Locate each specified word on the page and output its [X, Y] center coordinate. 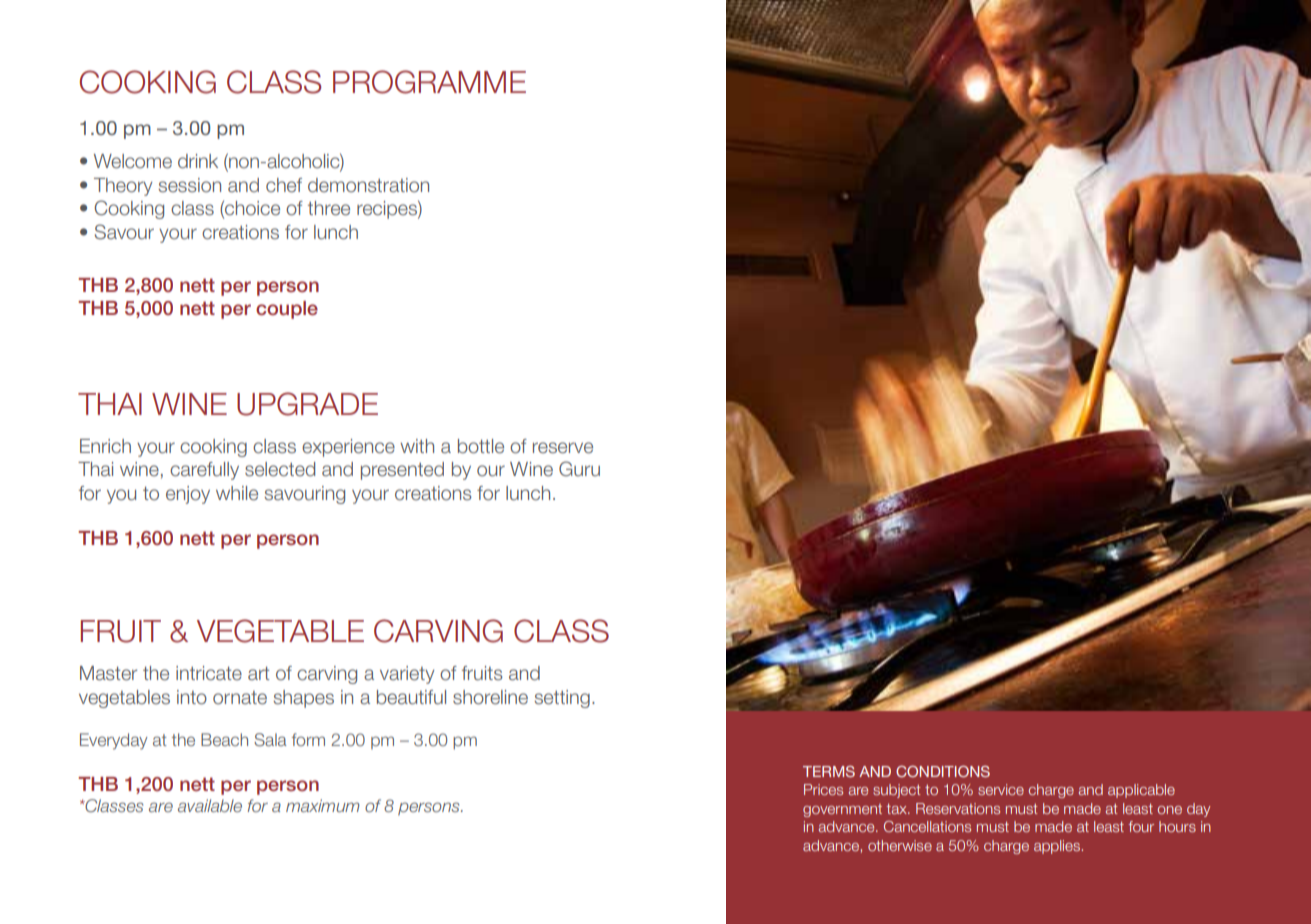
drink [198, 161]
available [210, 805]
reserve [563, 448]
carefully [204, 471]
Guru [579, 468]
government [842, 810]
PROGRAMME [429, 82]
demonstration [368, 185]
